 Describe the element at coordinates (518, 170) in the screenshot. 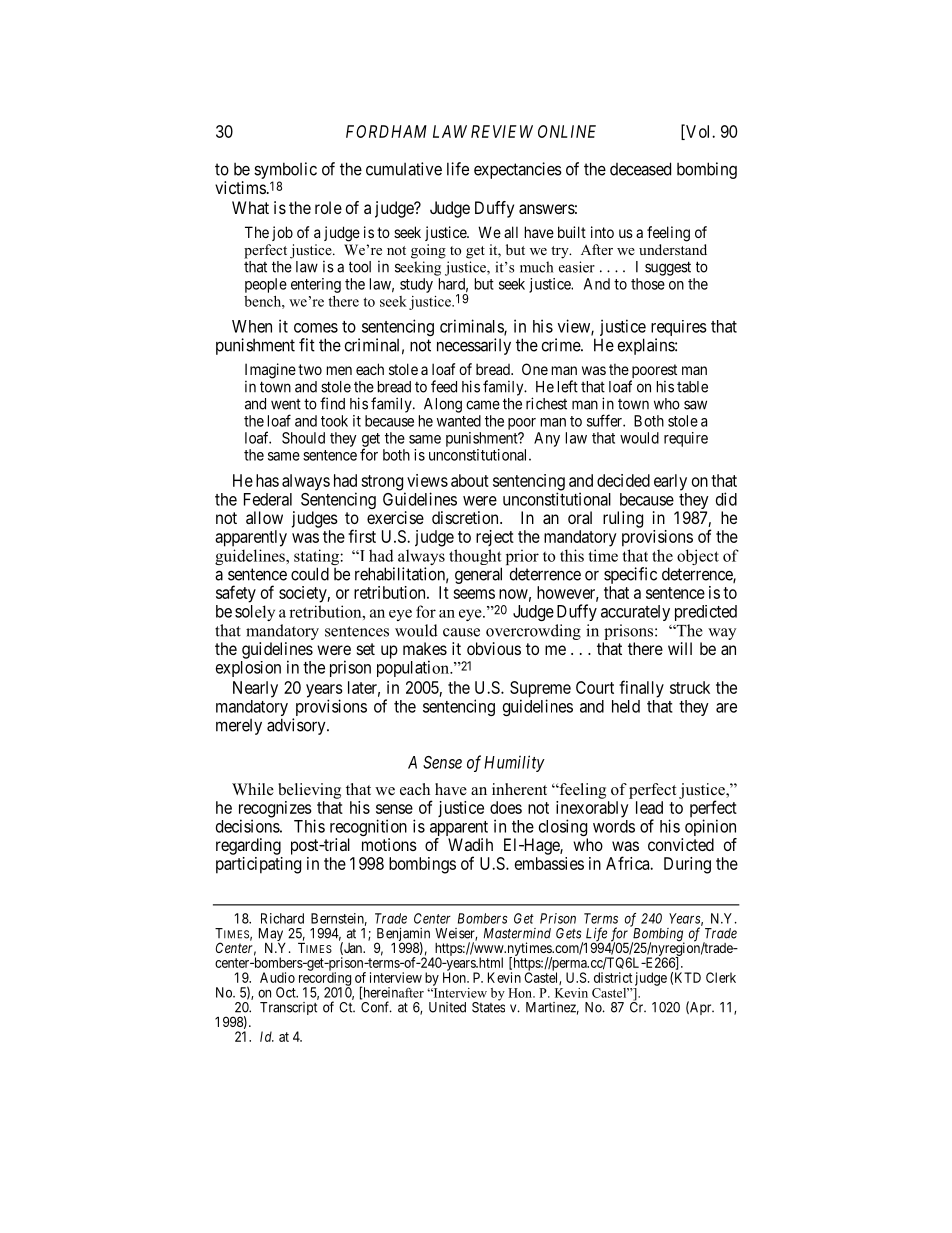

I see `expectancies` at that location.
